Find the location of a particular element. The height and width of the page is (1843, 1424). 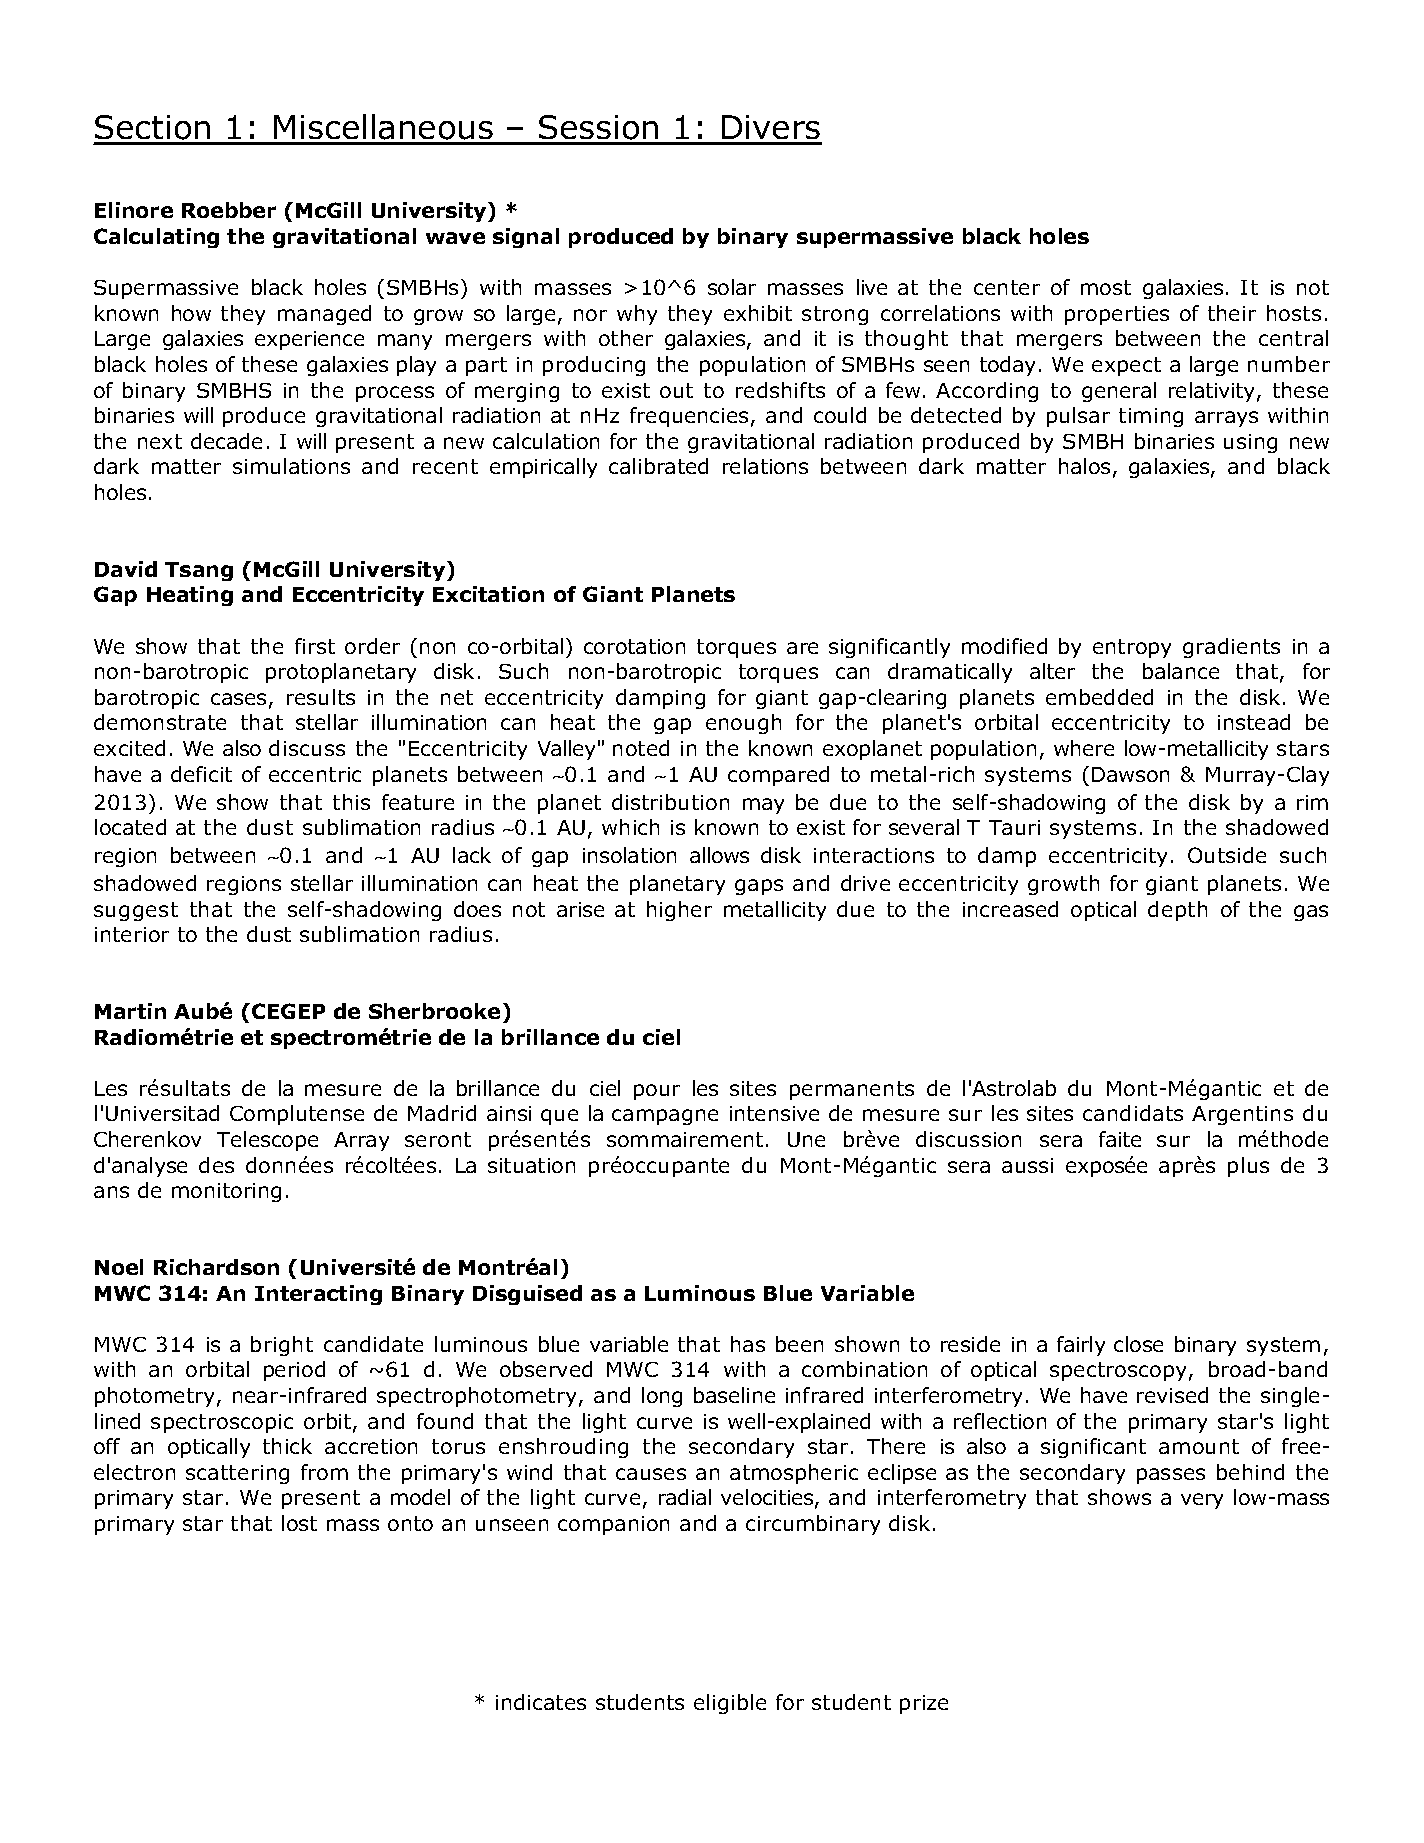

Dawson is located at coordinates (1130, 774).
